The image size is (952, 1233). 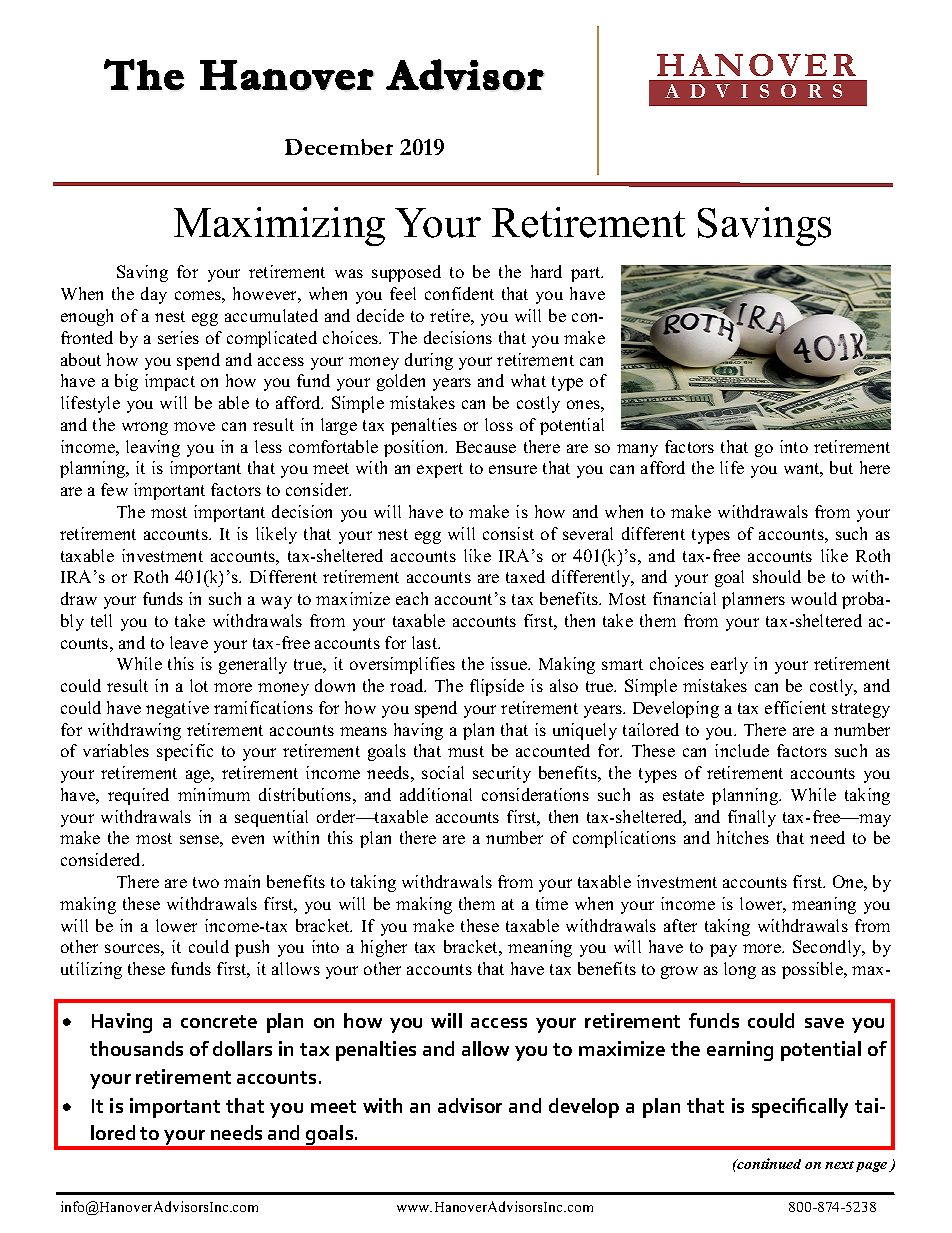 What do you see at coordinates (136, 1048) in the image?
I see `thousands` at bounding box center [136, 1048].
